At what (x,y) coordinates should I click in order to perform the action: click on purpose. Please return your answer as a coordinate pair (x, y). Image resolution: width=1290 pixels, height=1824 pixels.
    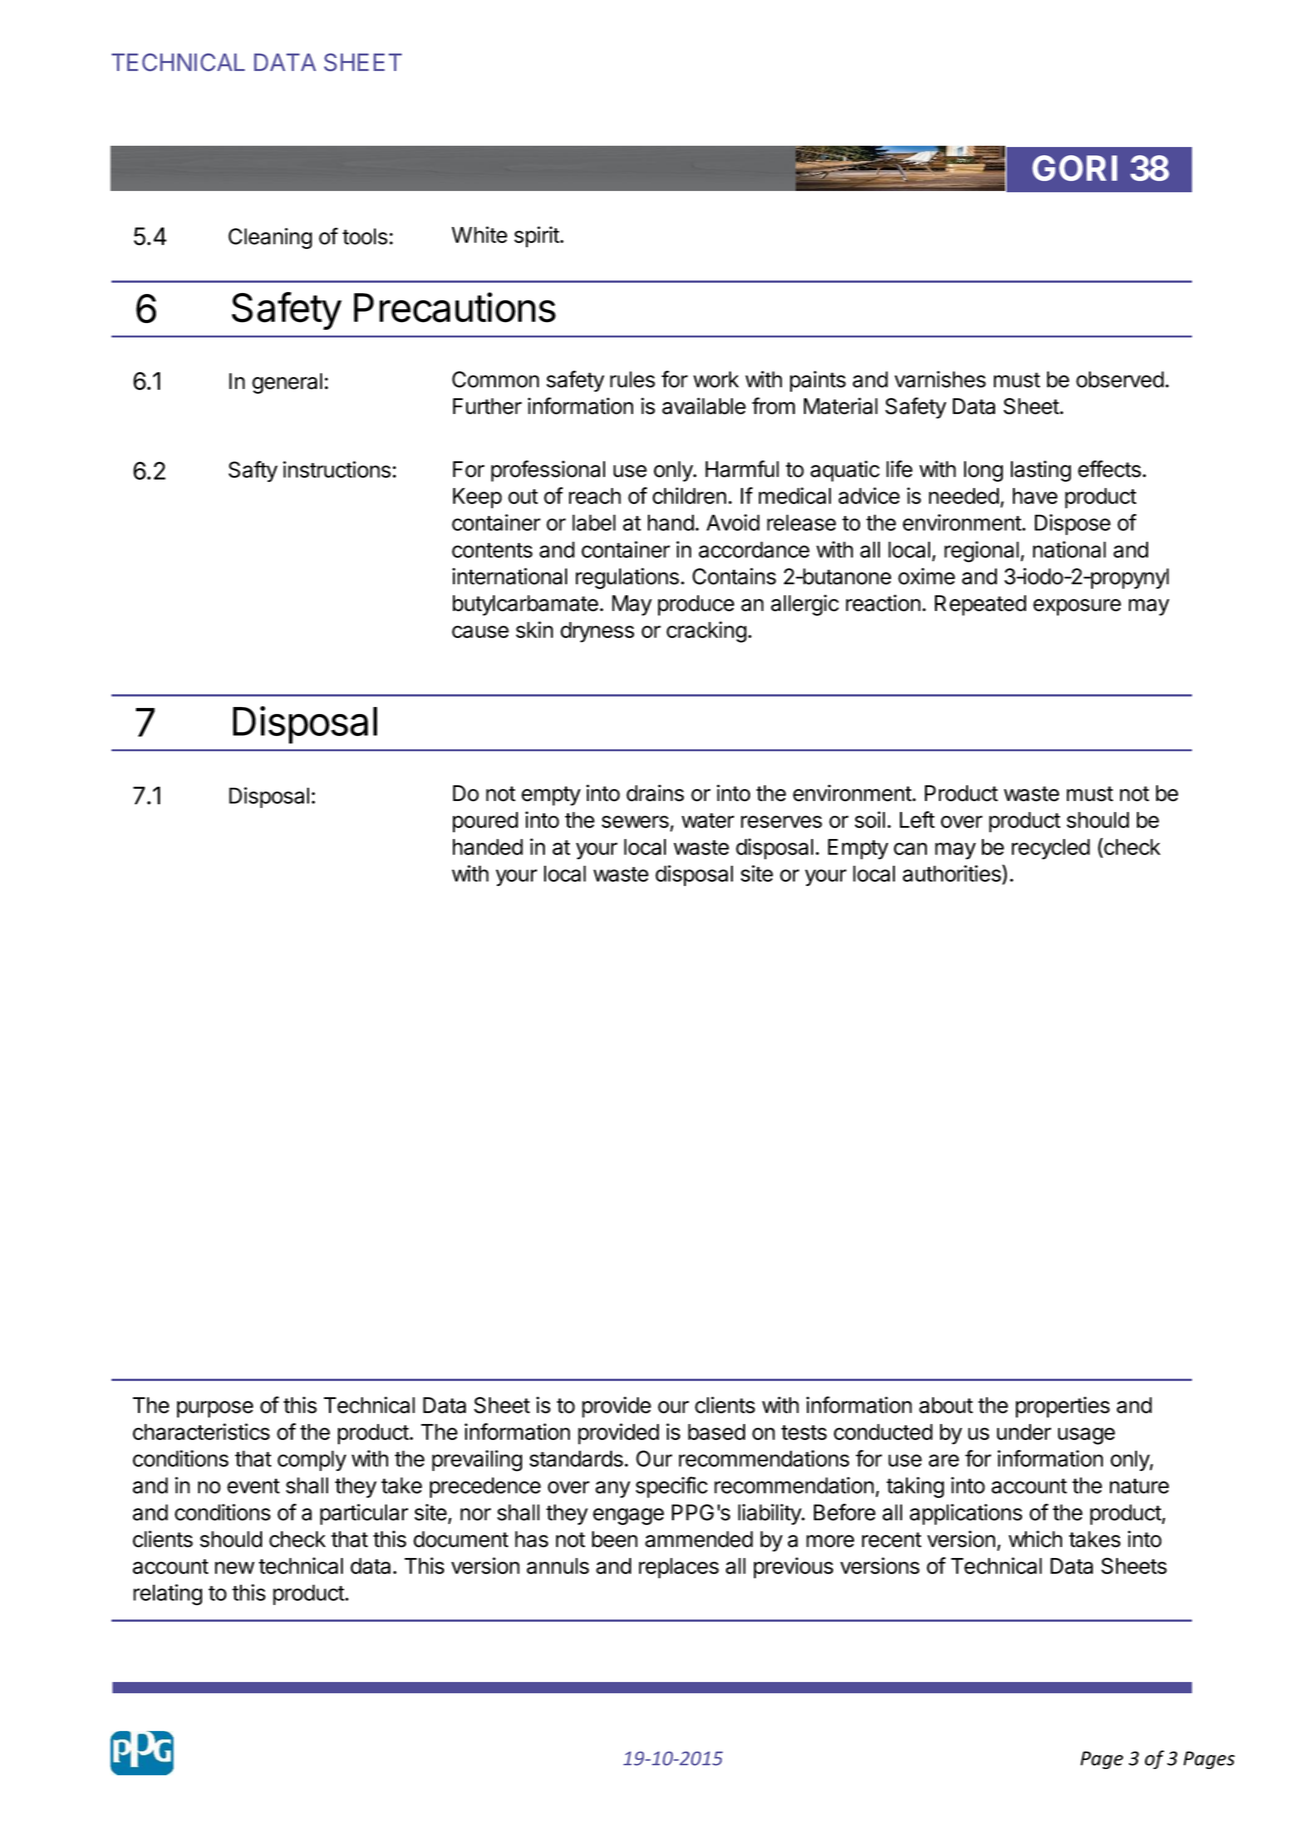
    Looking at the image, I should click on (215, 1409).
